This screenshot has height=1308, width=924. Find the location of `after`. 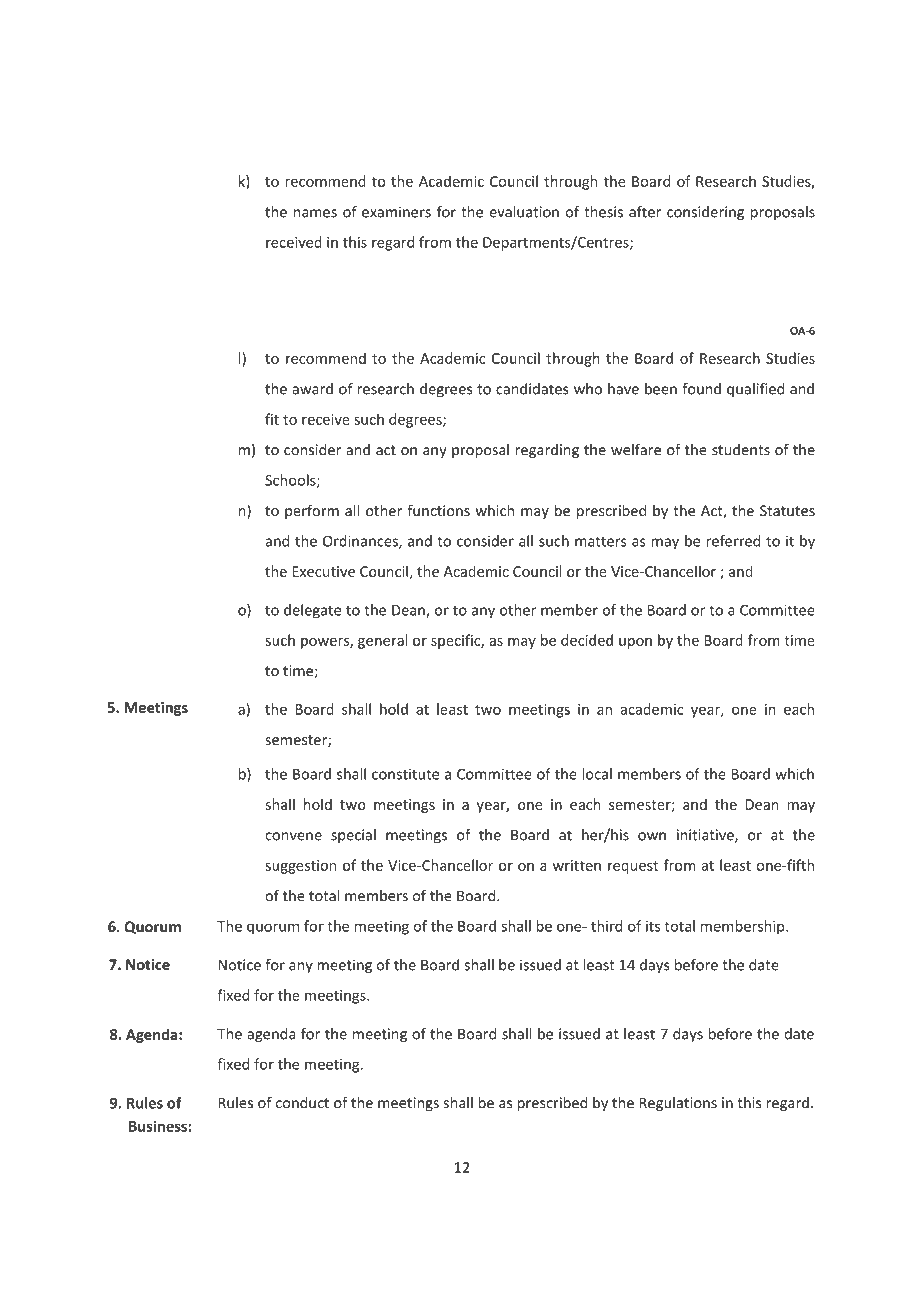

after is located at coordinates (645, 212).
